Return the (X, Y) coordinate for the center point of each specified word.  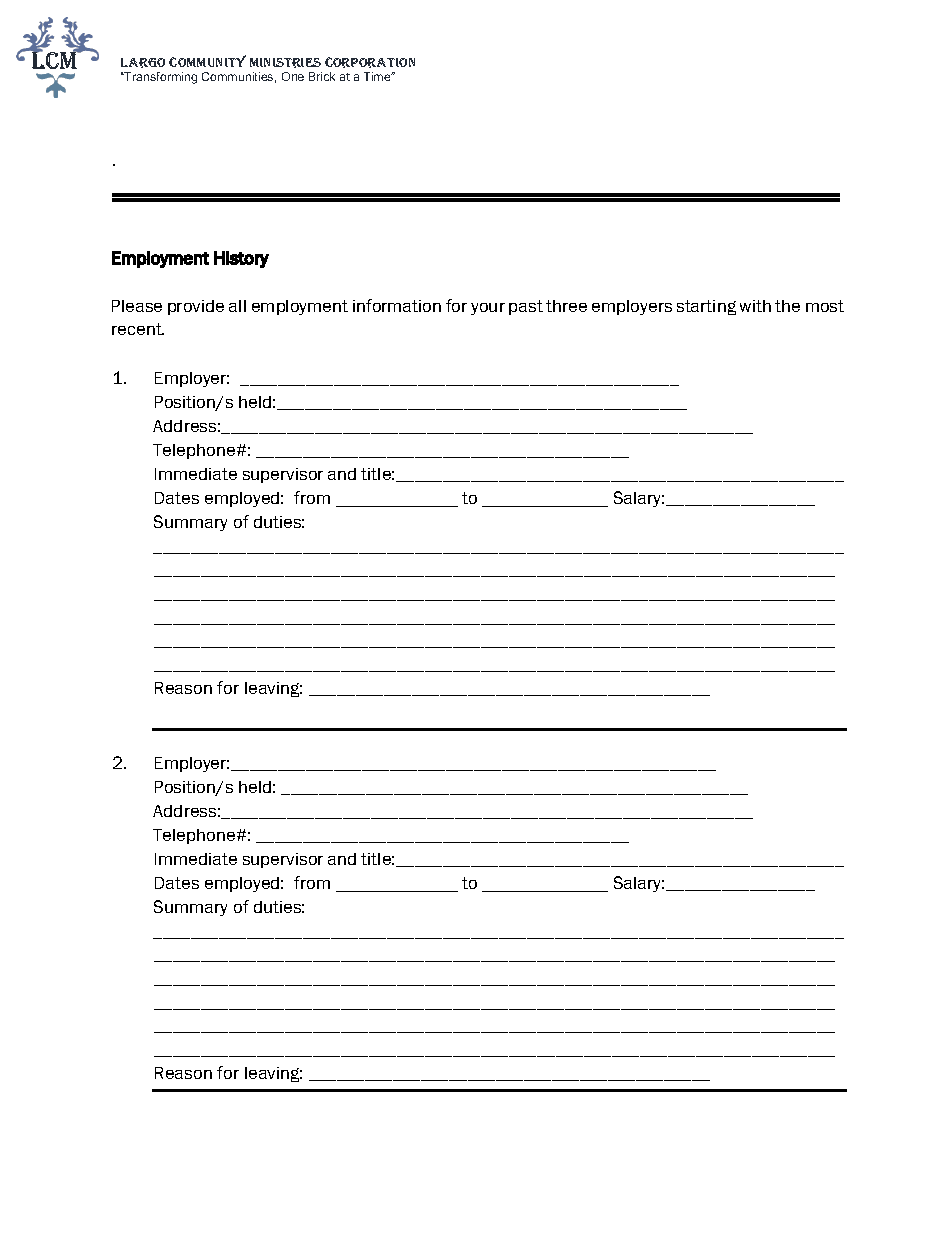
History (241, 259)
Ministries (285, 63)
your (488, 309)
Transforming (160, 78)
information (397, 305)
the (787, 306)
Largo (143, 63)
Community (207, 61)
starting (706, 307)
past (526, 307)
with (755, 306)
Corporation (370, 62)
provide (196, 307)
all (237, 306)
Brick (322, 76)
